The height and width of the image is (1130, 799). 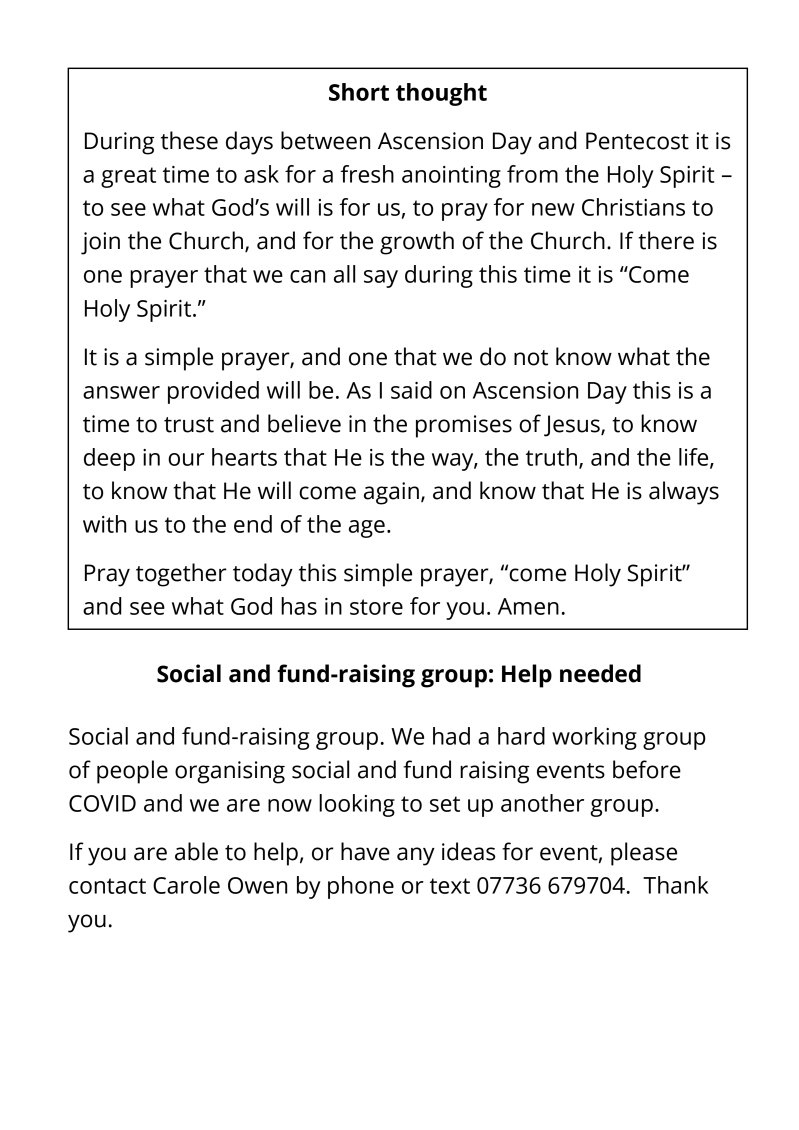 What do you see at coordinates (359, 92) in the image?
I see `Short` at bounding box center [359, 92].
